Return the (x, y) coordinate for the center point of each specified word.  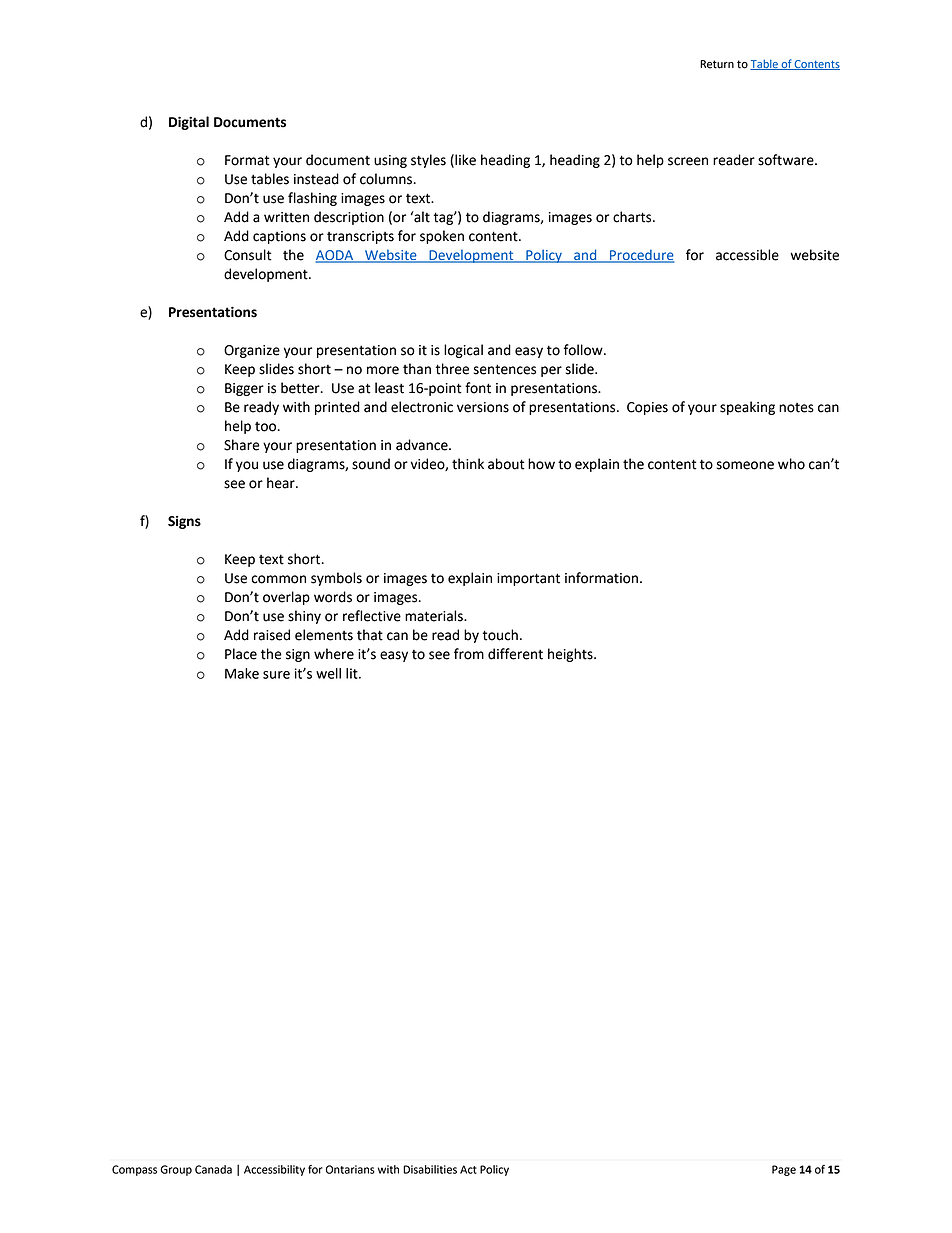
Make (242, 673)
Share (242, 445)
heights (571, 655)
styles (428, 161)
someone (745, 465)
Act (468, 1169)
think (468, 464)
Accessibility (274, 1170)
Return (717, 64)
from (469, 654)
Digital (189, 123)
